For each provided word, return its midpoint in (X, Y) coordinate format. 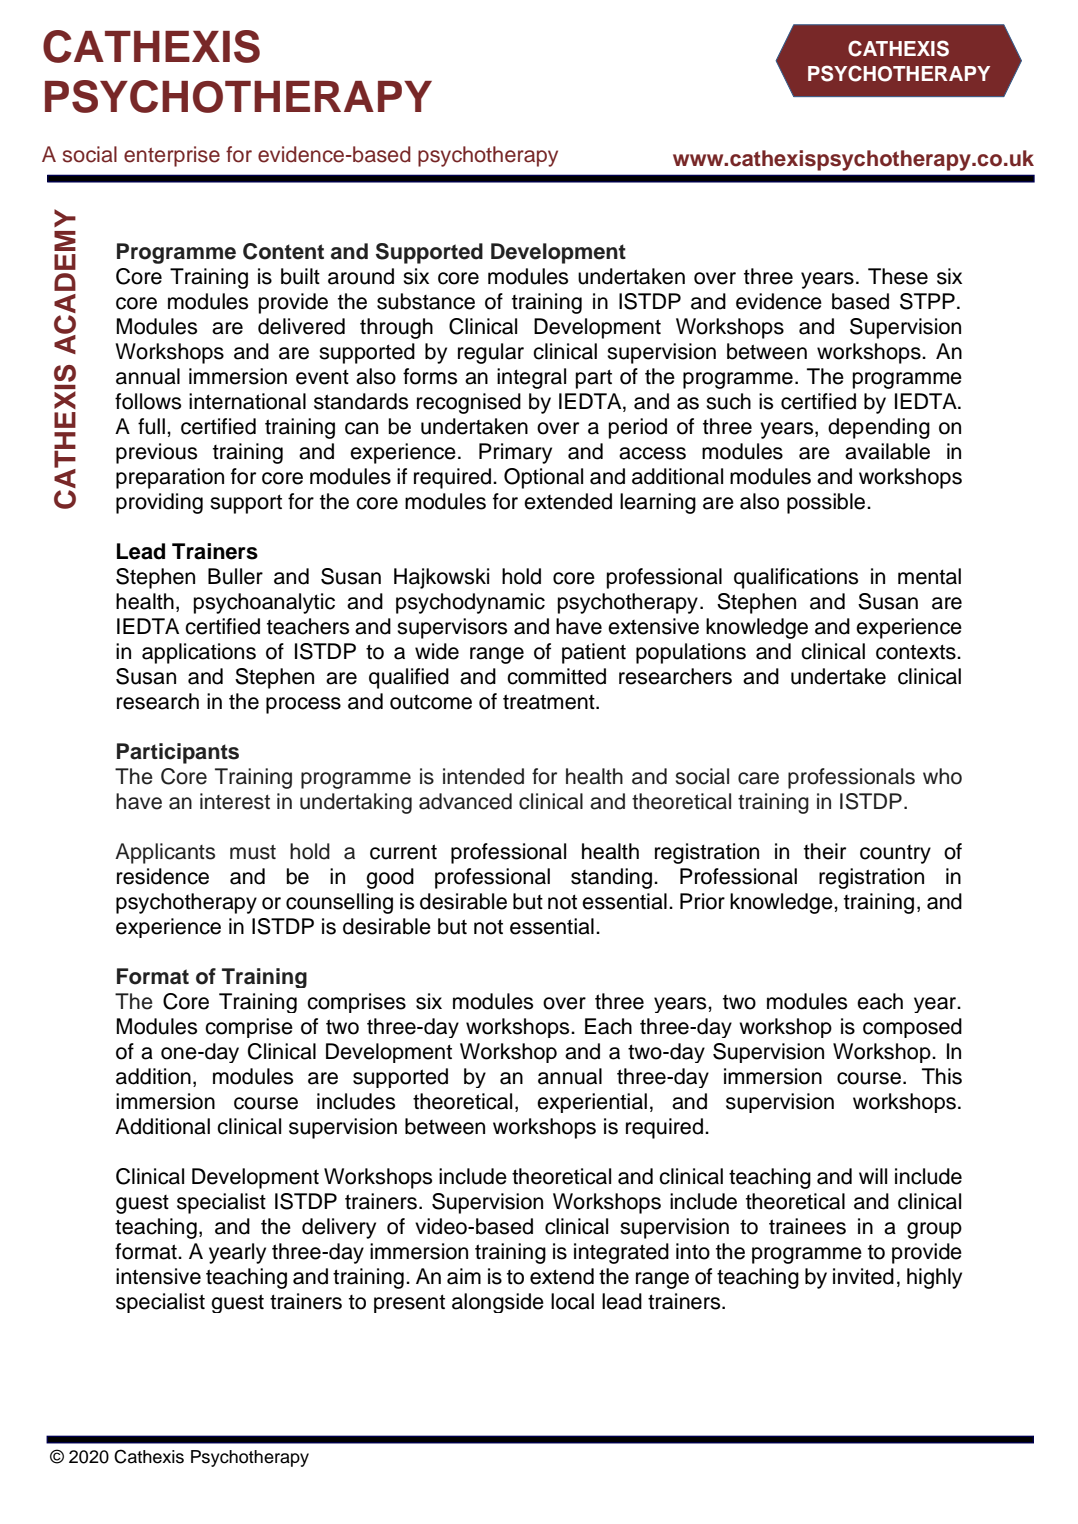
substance (426, 301)
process (303, 705)
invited (863, 1276)
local (572, 1301)
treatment (550, 702)
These (898, 276)
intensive (158, 1276)
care (758, 778)
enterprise (172, 156)
